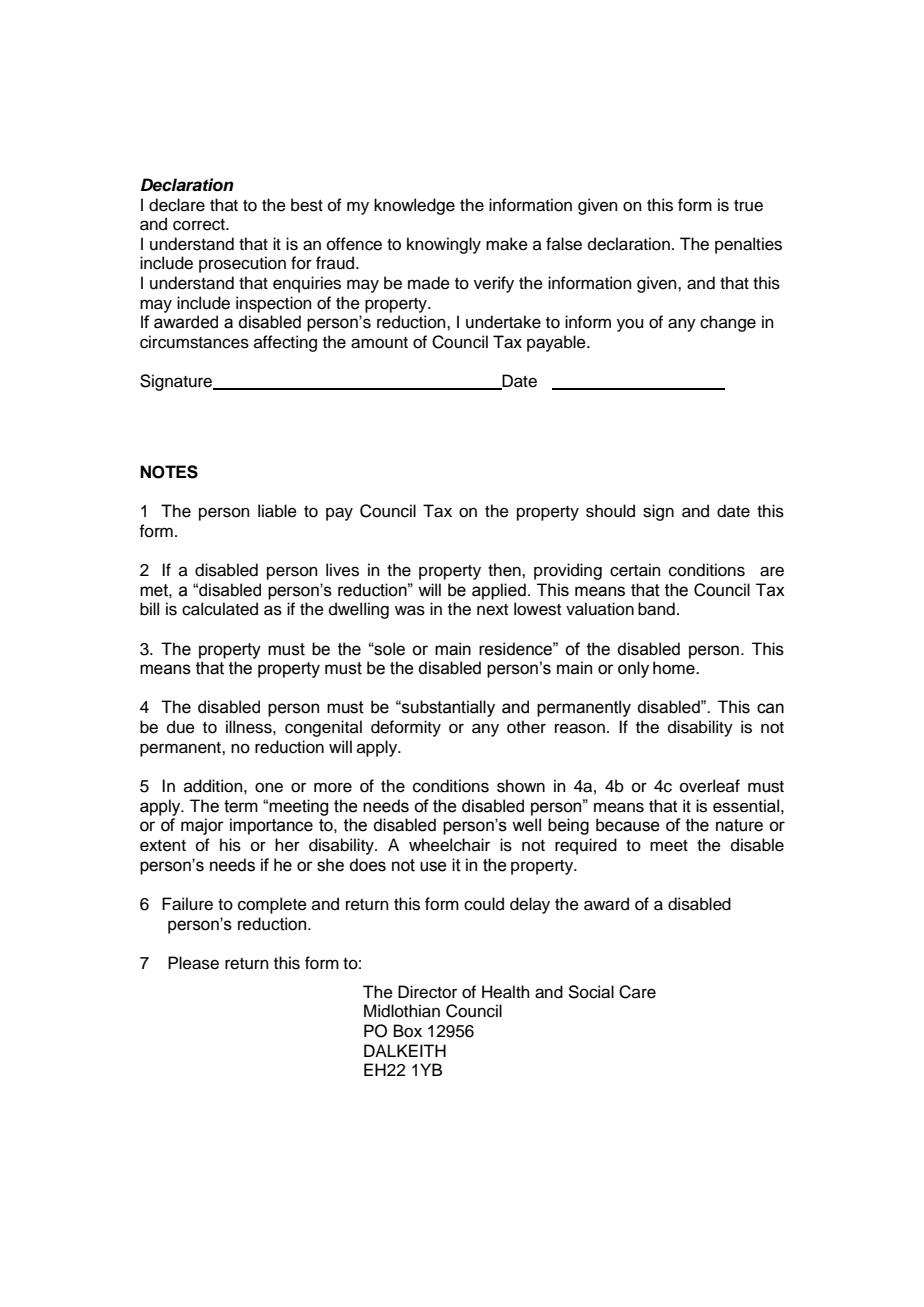  What do you see at coordinates (628, 825) in the image?
I see `because` at bounding box center [628, 825].
